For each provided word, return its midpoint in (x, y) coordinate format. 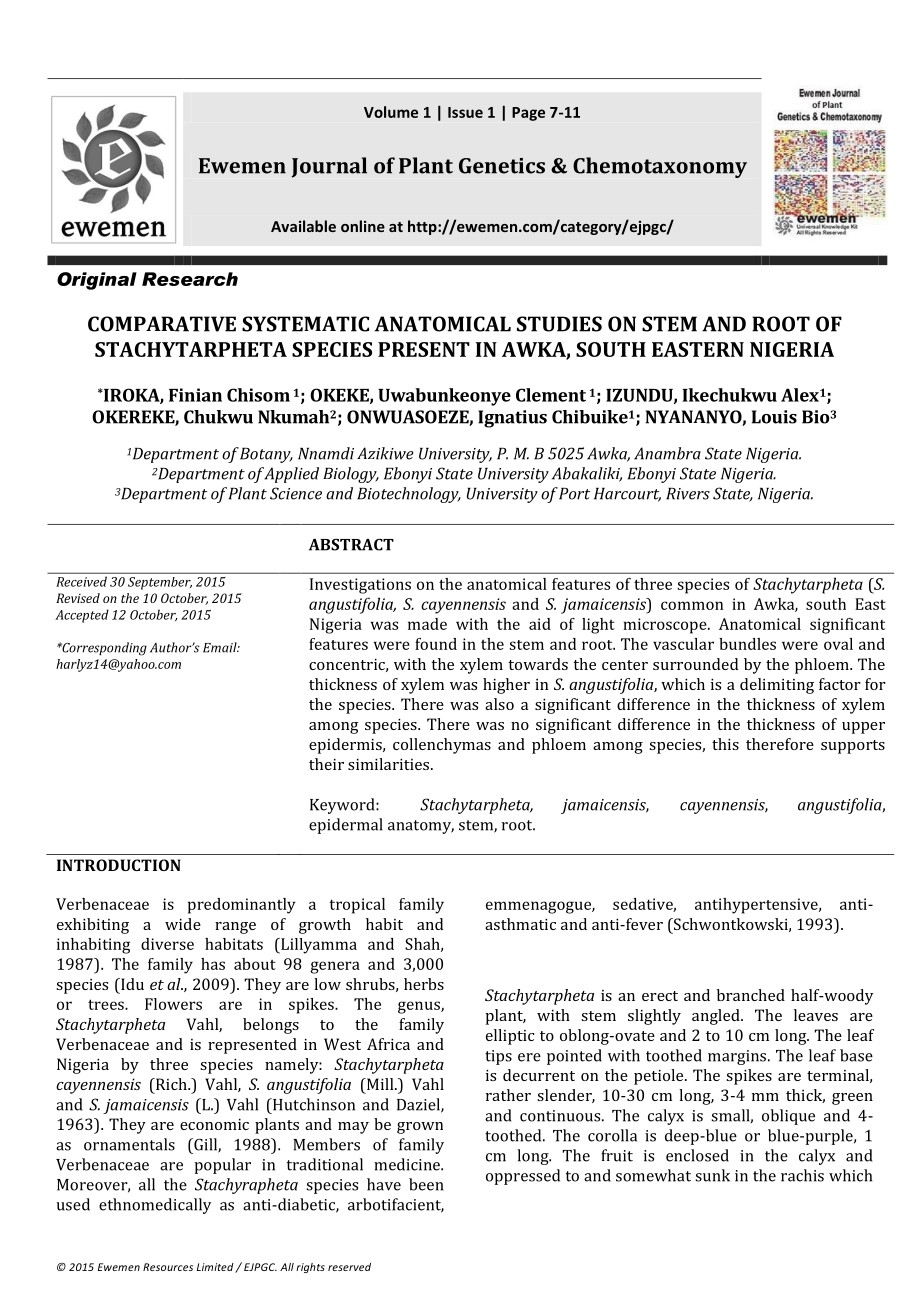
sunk (712, 1175)
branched (751, 995)
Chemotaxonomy (660, 167)
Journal (329, 167)
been (426, 1184)
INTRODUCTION (119, 865)
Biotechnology (409, 495)
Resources (168, 1267)
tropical (357, 906)
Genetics (502, 166)
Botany (266, 455)
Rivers (688, 494)
